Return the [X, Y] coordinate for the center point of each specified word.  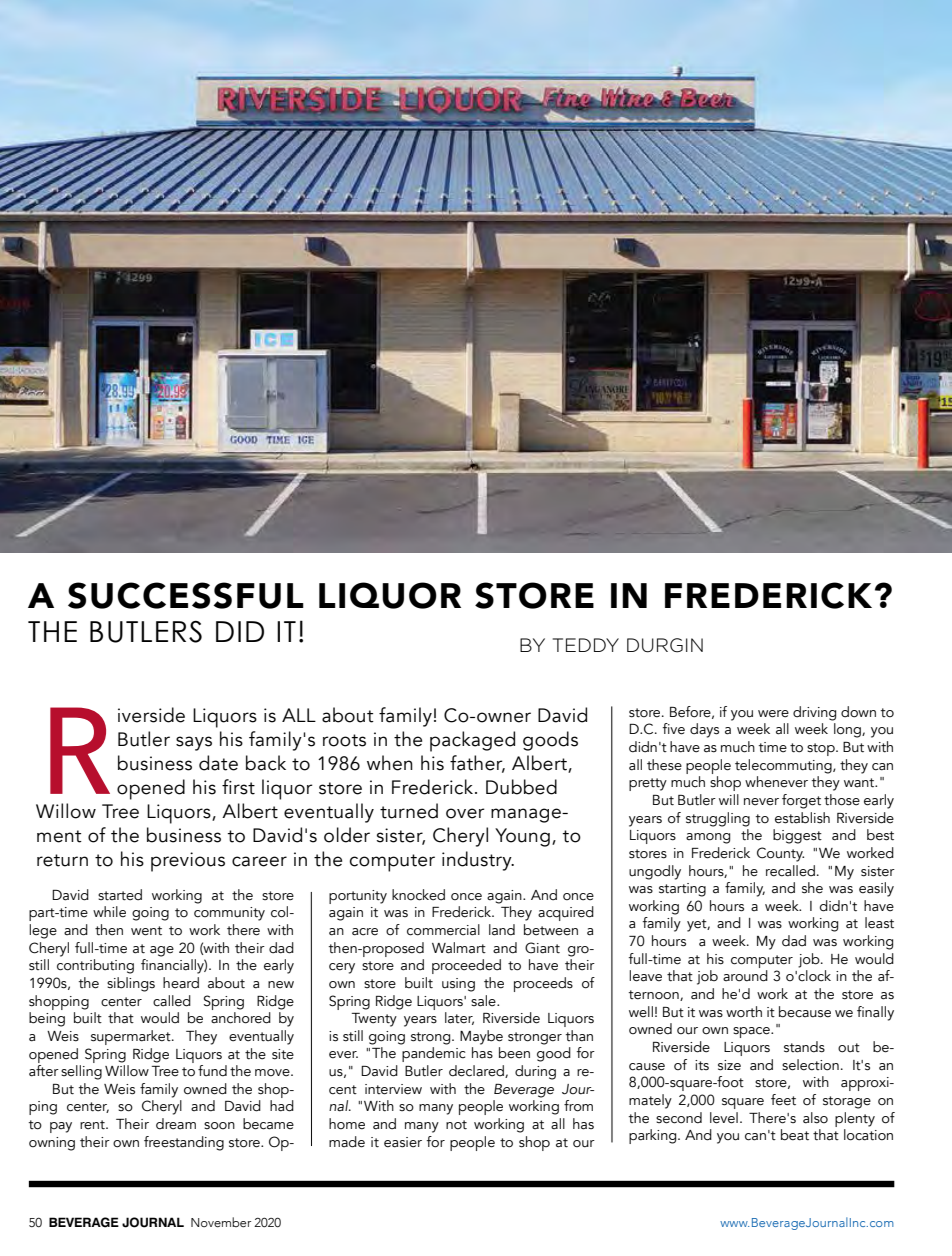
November [221, 1222]
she [812, 888]
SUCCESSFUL [186, 595]
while [109, 912]
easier [403, 1142]
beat [795, 1135]
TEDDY [586, 645]
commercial [443, 930]
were [773, 714]
